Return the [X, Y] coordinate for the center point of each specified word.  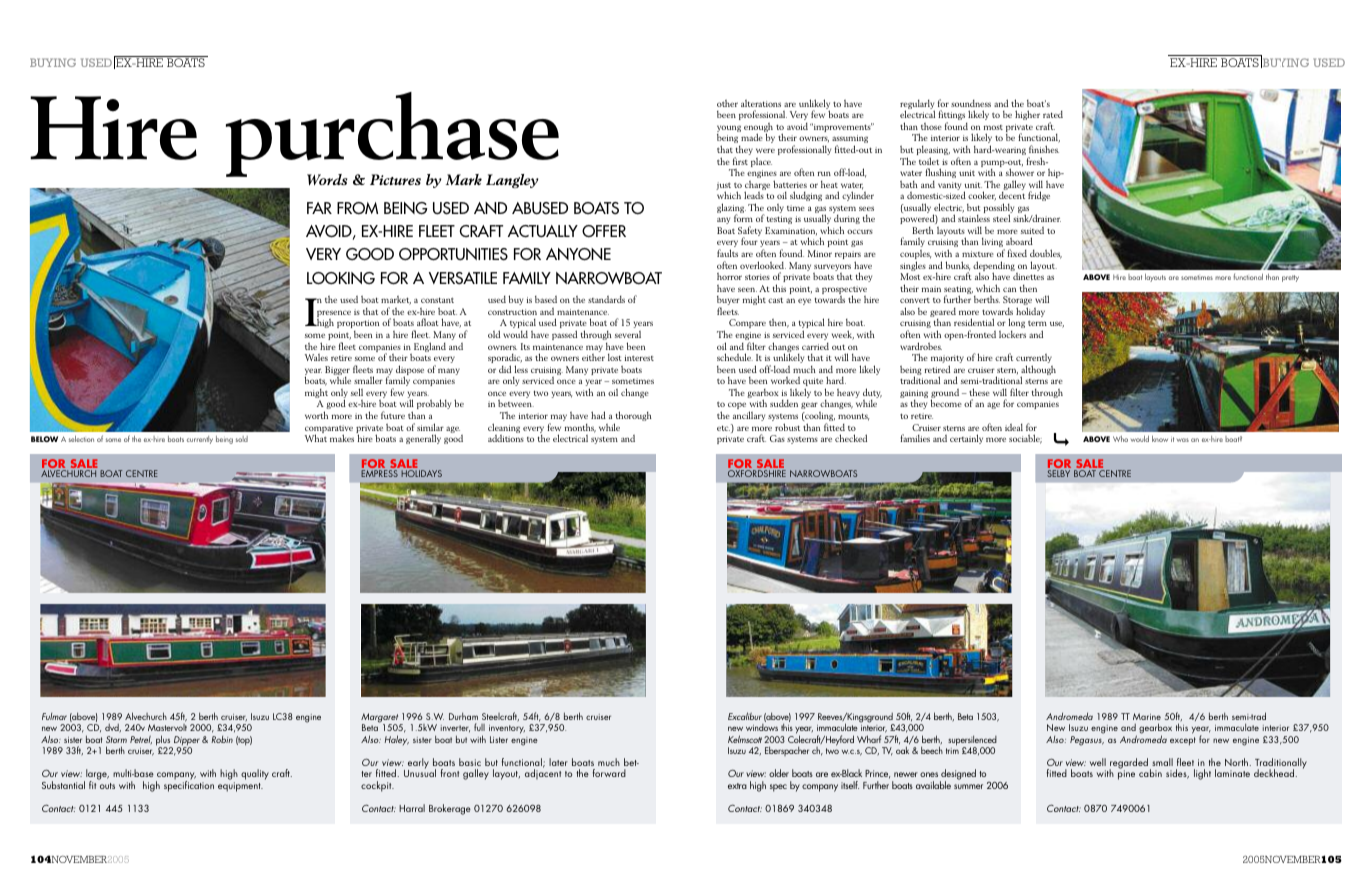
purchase [392, 135]
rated [1053, 114]
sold [242, 439]
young [729, 130]
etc [723, 428]
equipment [240, 787]
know [1160, 439]
